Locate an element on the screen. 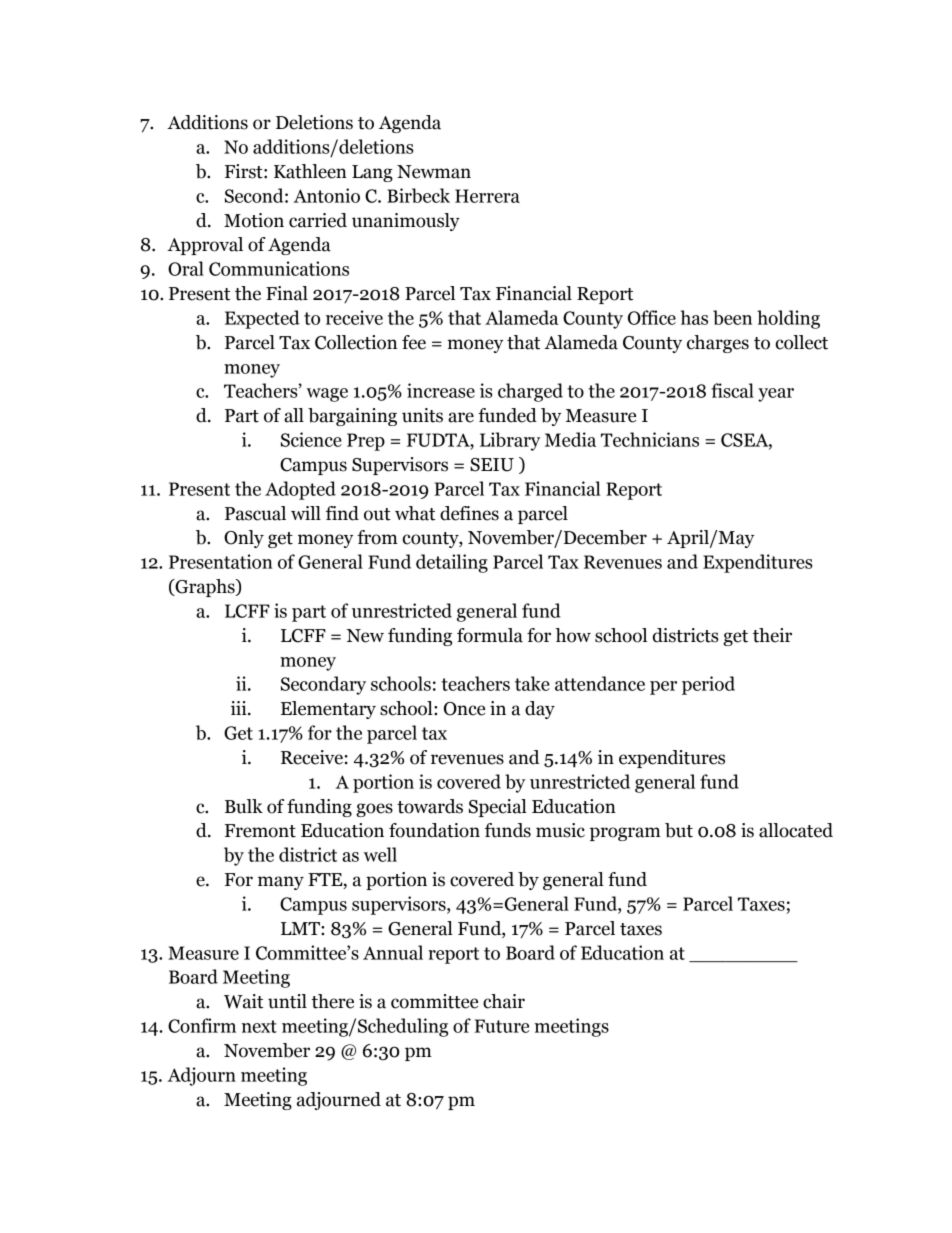 The width and height of the screenshot is (952, 1233). Herrera is located at coordinates (487, 196).
